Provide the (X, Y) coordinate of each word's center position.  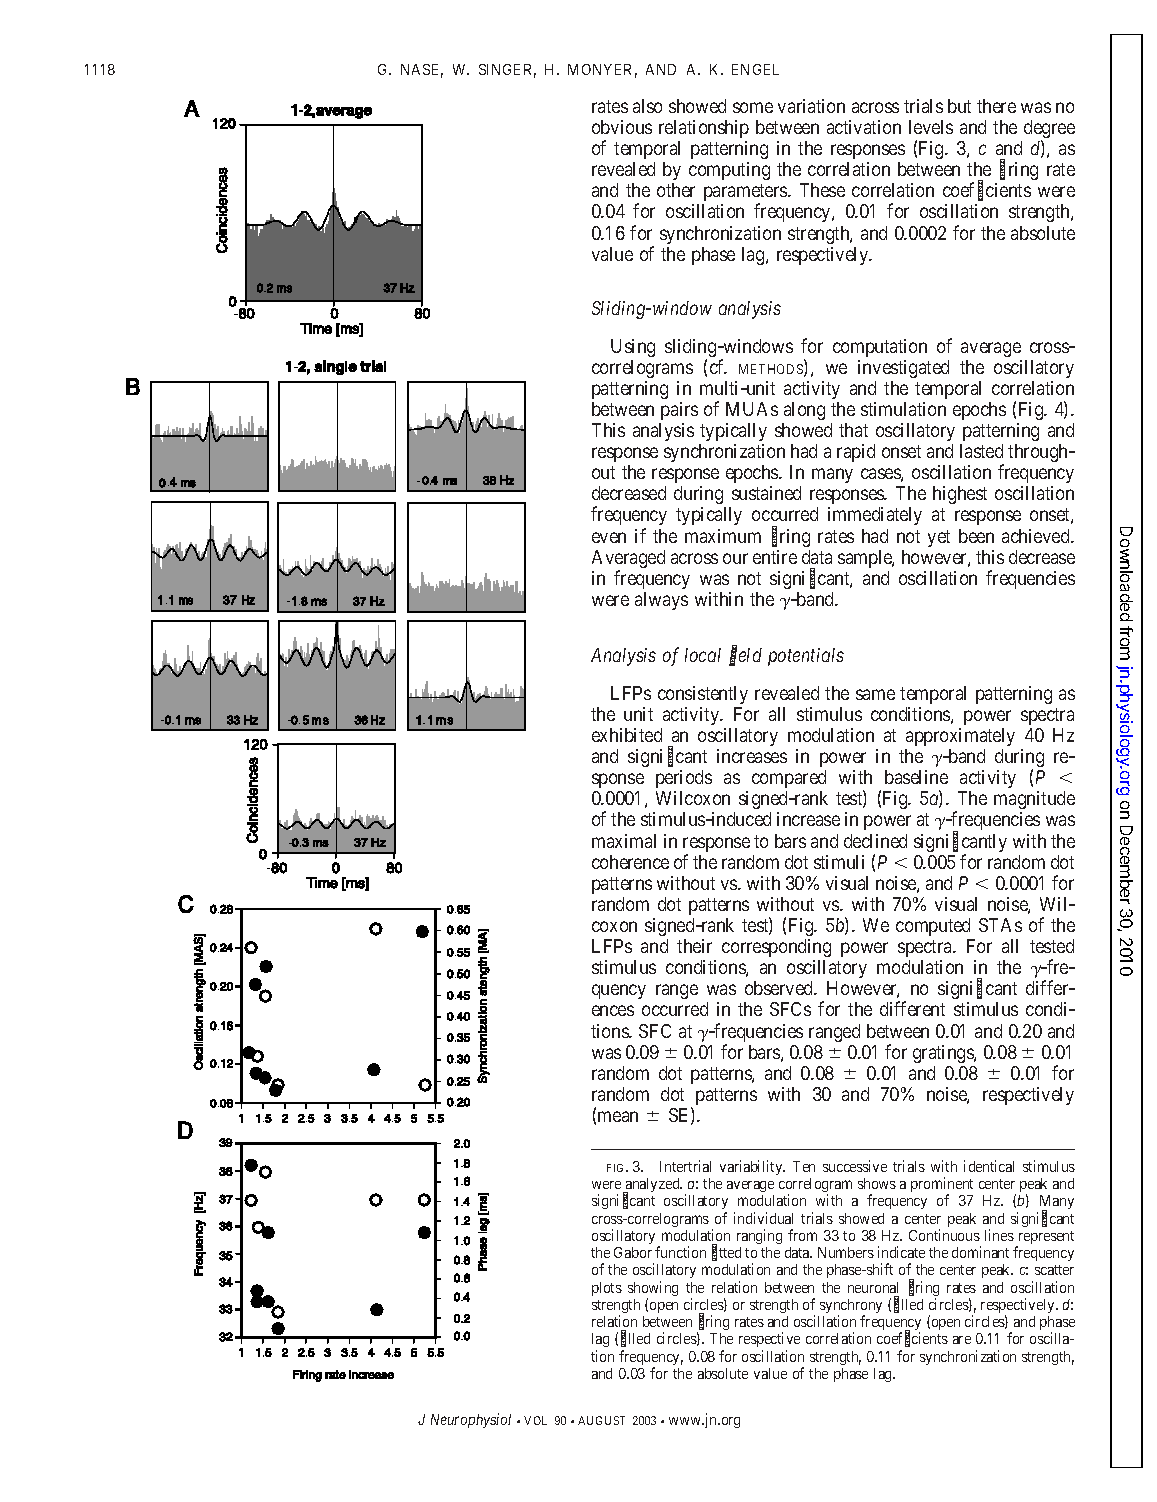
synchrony (851, 1307)
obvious (622, 127)
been (976, 536)
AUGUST (601, 1420)
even (609, 537)
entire (775, 557)
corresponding (776, 948)
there (996, 106)
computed (933, 927)
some (753, 107)
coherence (630, 862)
